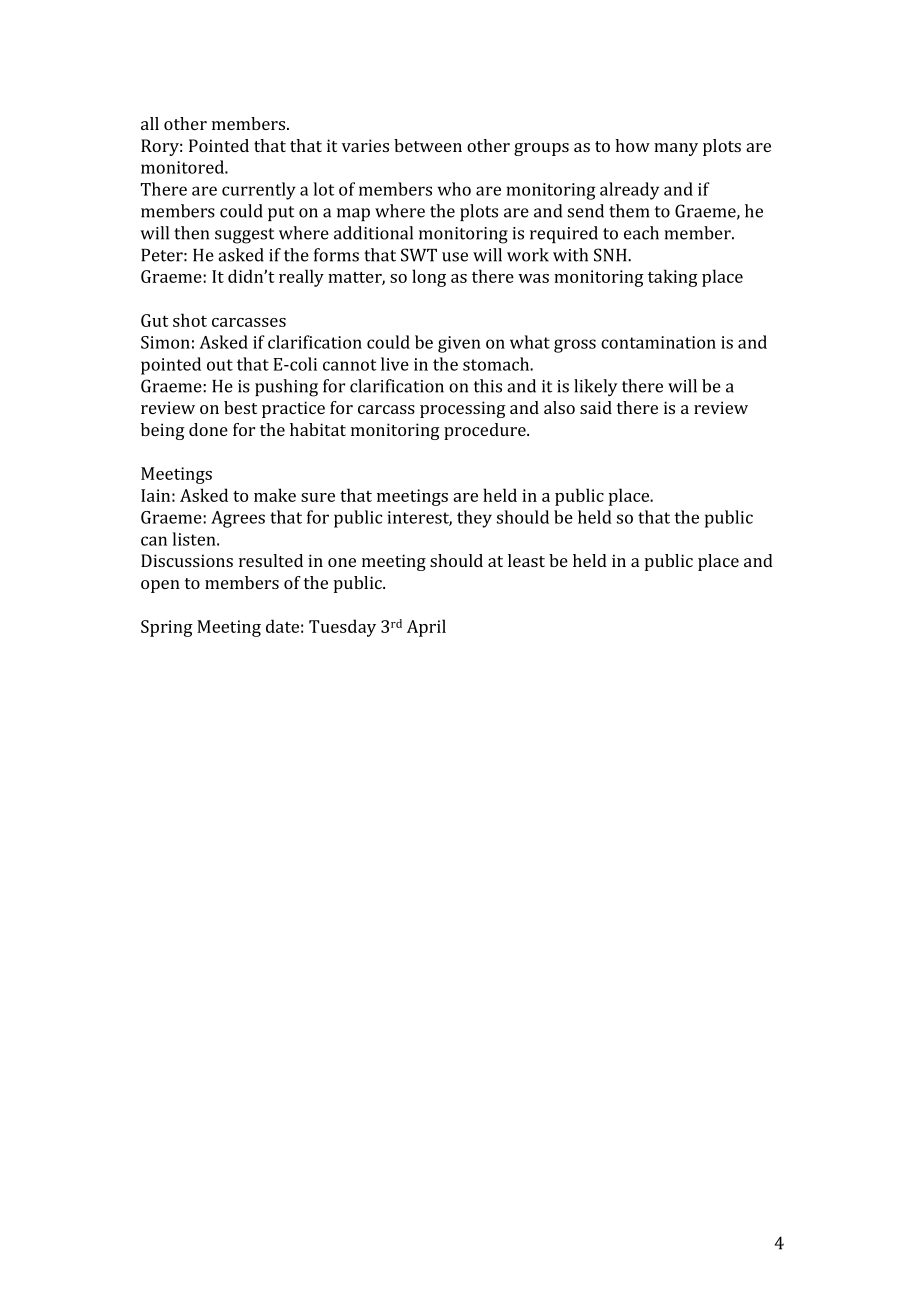 The height and width of the screenshot is (1308, 924). I want to click on between, so click(428, 145).
